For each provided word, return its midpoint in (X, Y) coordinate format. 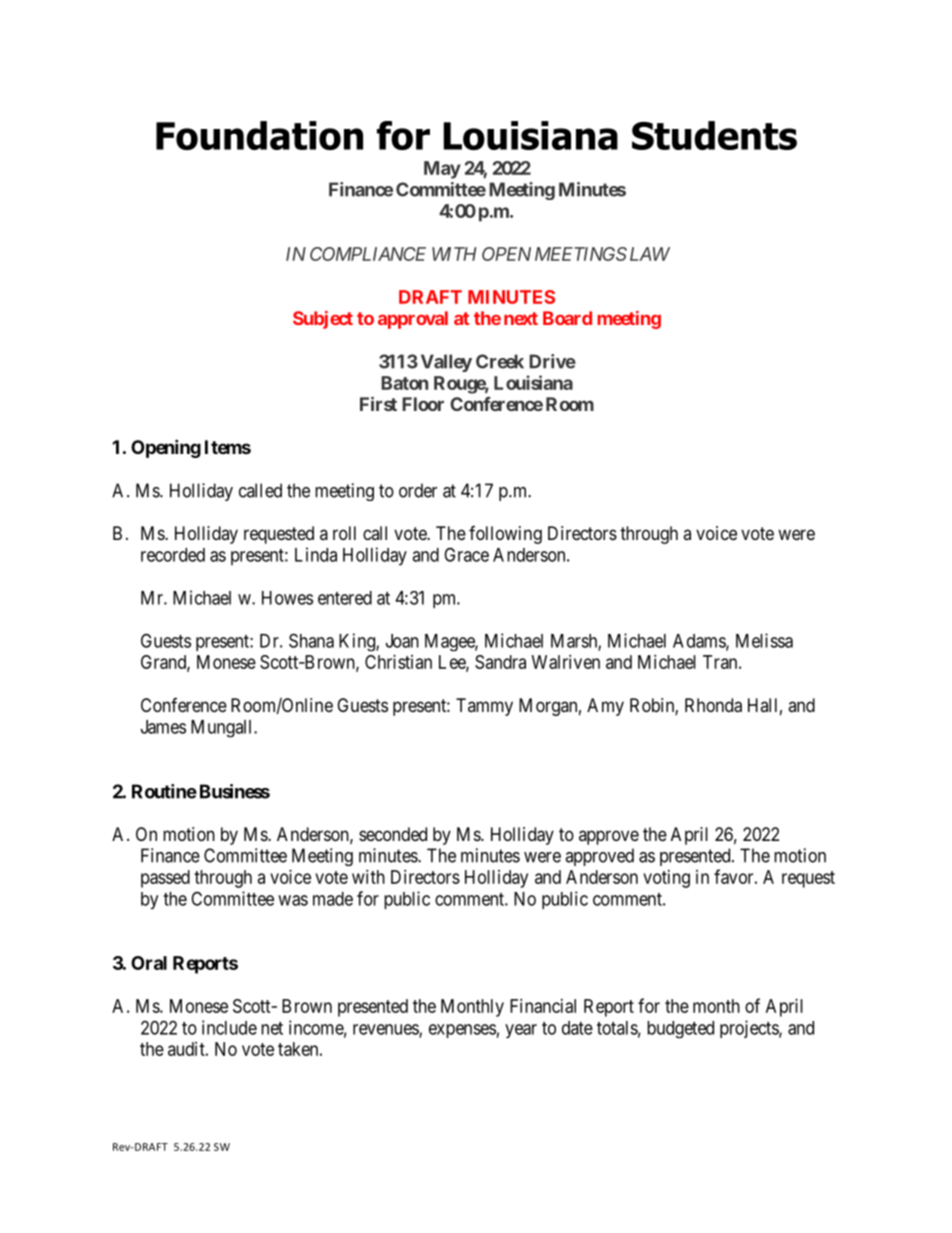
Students (714, 135)
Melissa (764, 640)
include (229, 1027)
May (442, 170)
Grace (466, 554)
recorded (173, 555)
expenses (462, 1031)
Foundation (259, 135)
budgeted (680, 1029)
